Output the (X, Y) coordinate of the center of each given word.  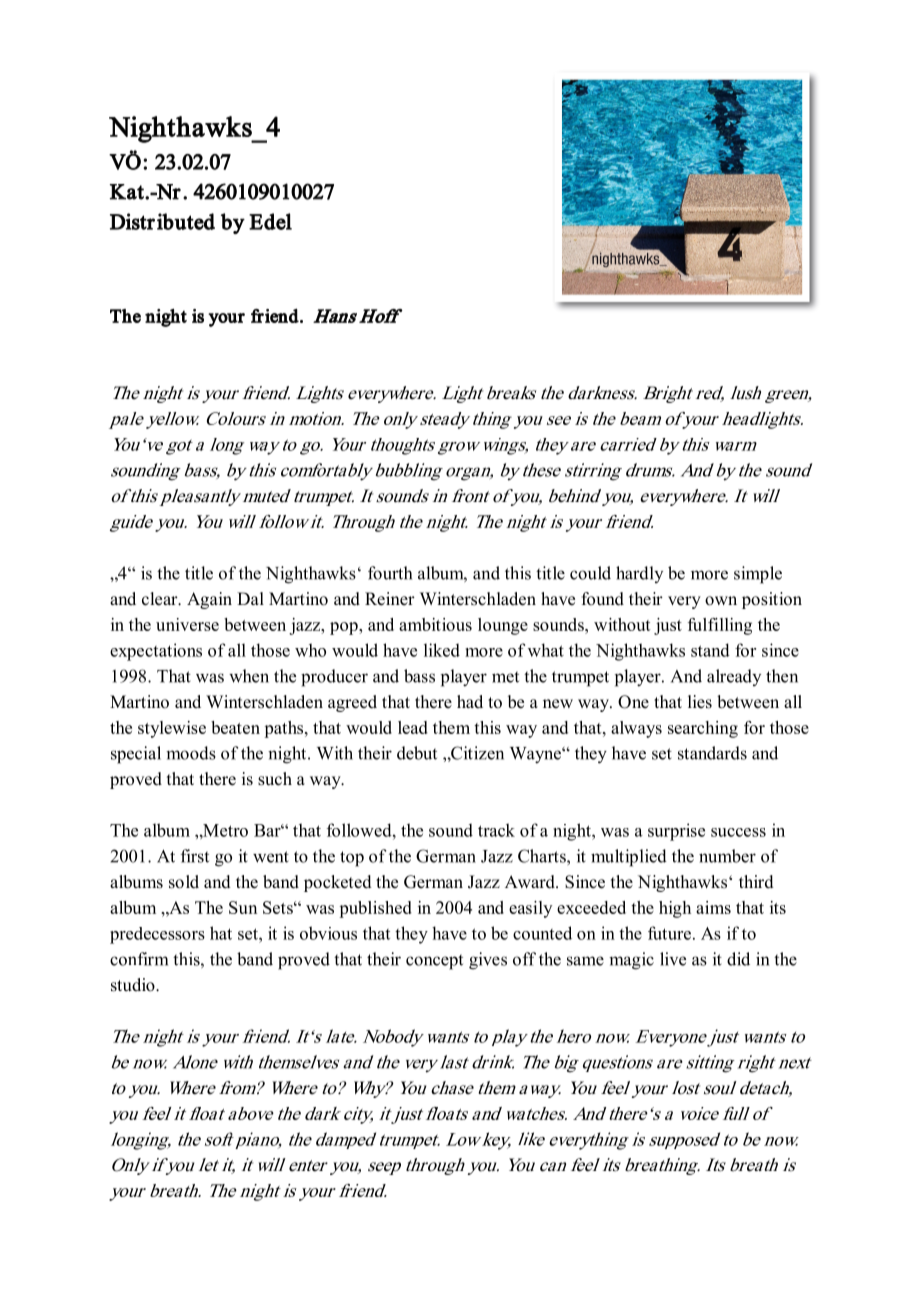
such (275, 779)
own (721, 601)
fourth (390, 573)
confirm (139, 959)
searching (703, 729)
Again (209, 600)
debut (417, 753)
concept (434, 962)
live (673, 959)
